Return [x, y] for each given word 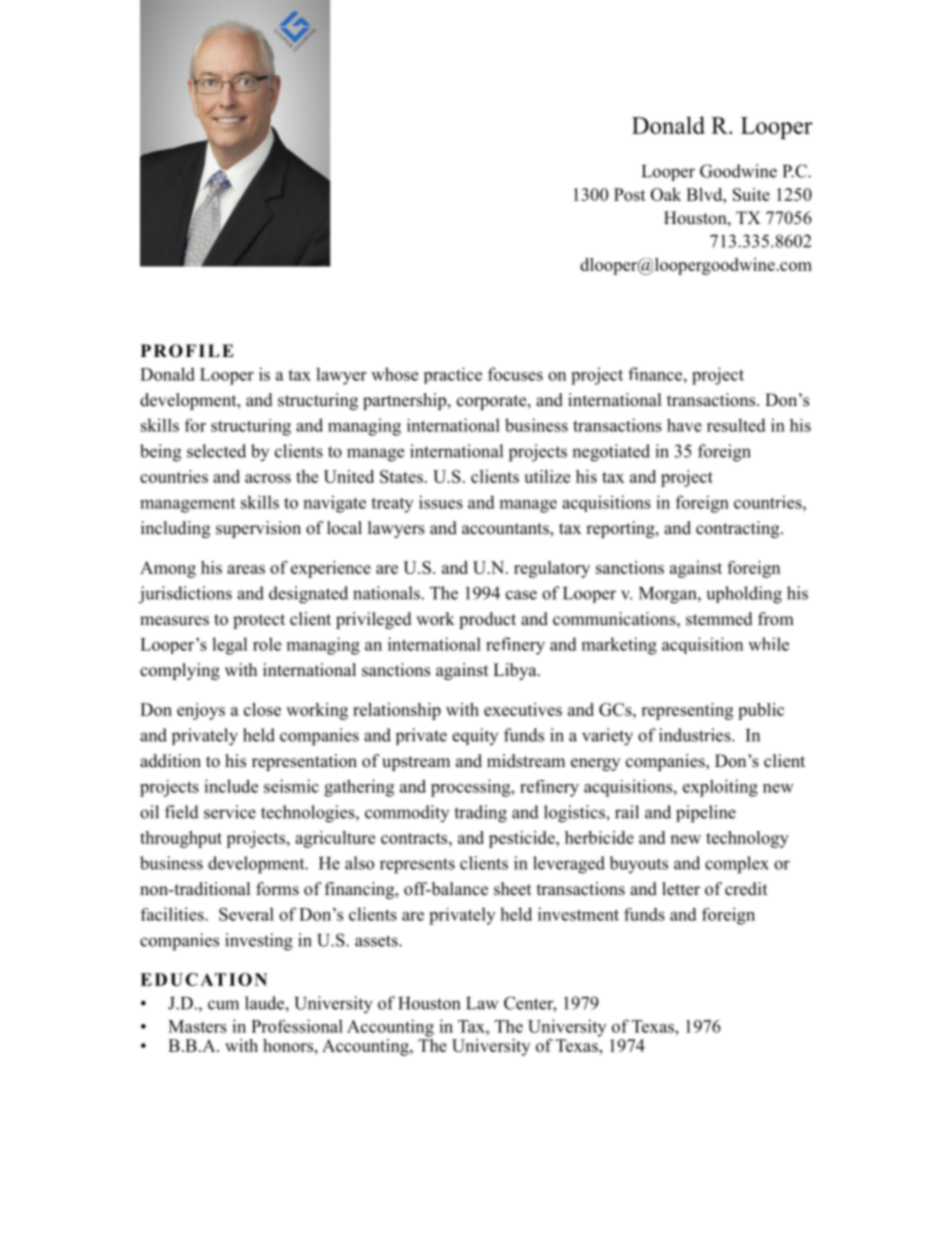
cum [223, 1005]
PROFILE [187, 351]
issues [441, 502]
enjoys [201, 711]
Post [630, 194]
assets [377, 941]
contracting [739, 529]
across [268, 478]
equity [475, 736]
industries [696, 735]
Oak [666, 194]
